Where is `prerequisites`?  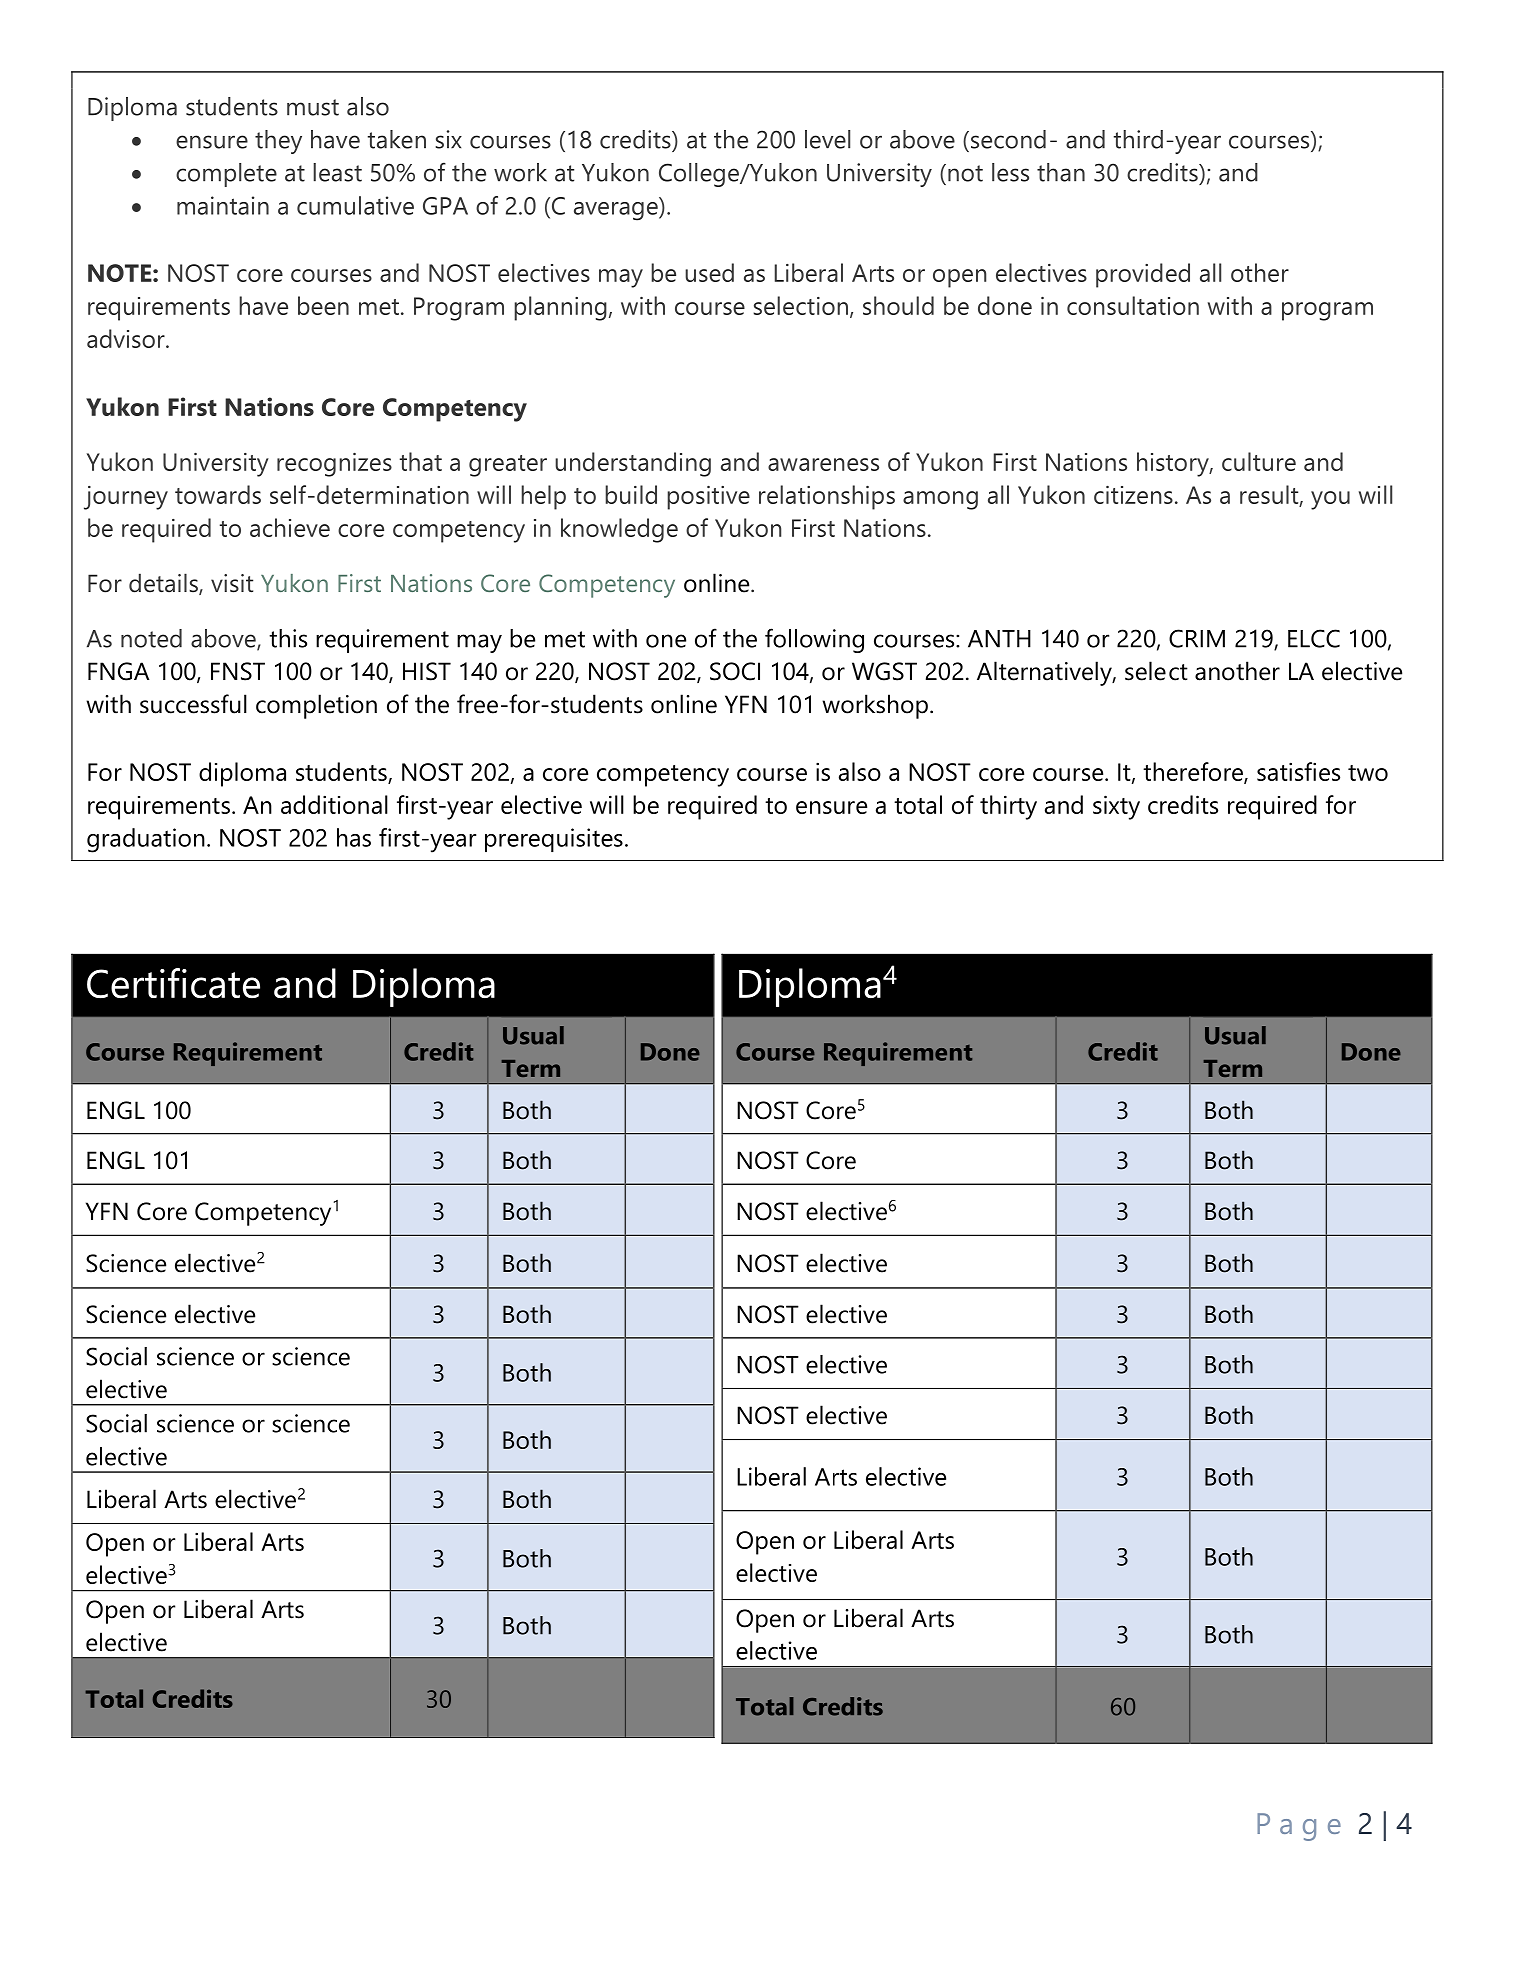
prerequisites is located at coordinates (554, 840).
